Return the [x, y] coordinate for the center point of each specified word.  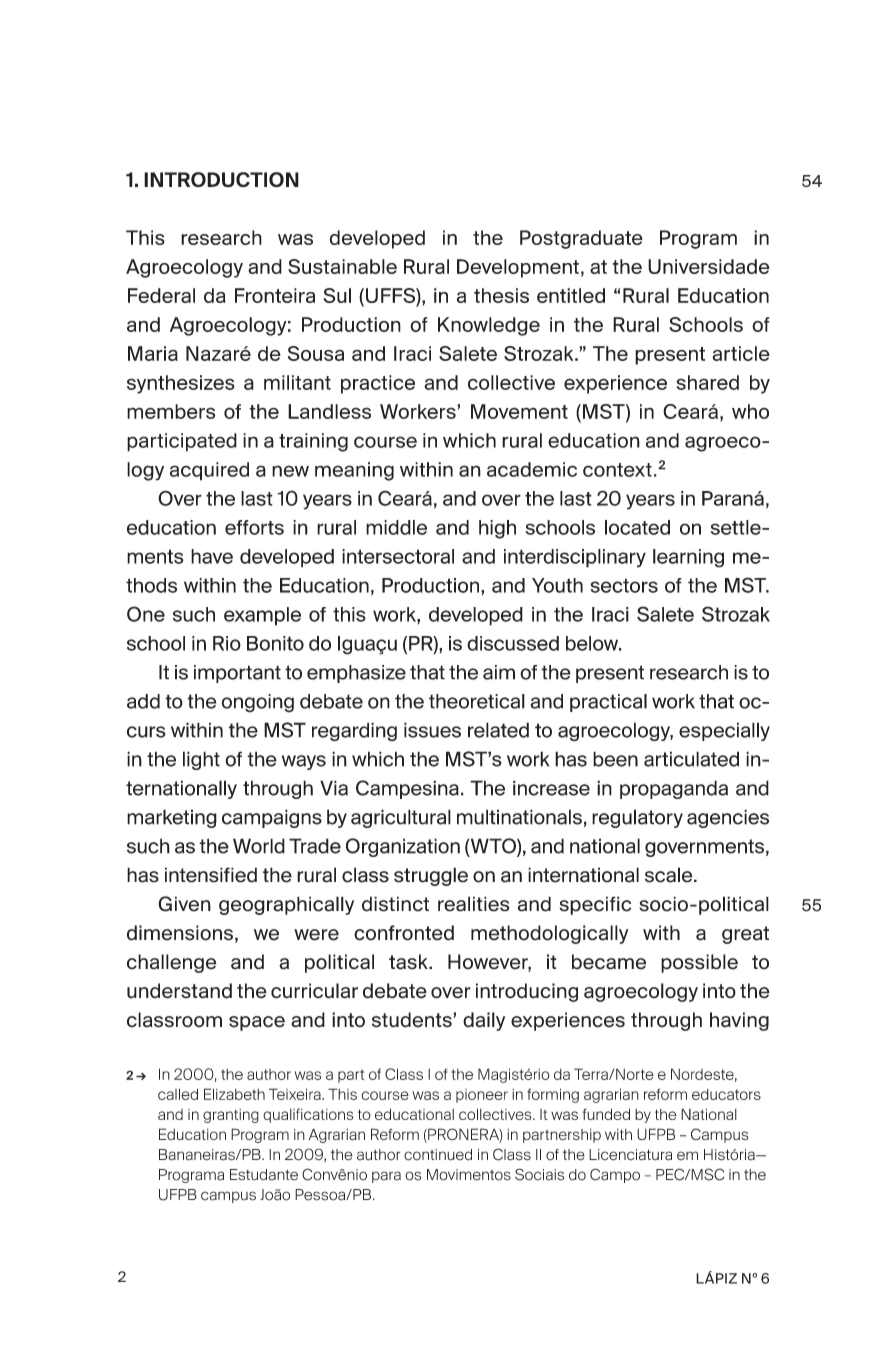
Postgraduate [581, 239]
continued [438, 1155]
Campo [615, 1175]
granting [231, 1116]
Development [518, 268]
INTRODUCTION [221, 180]
